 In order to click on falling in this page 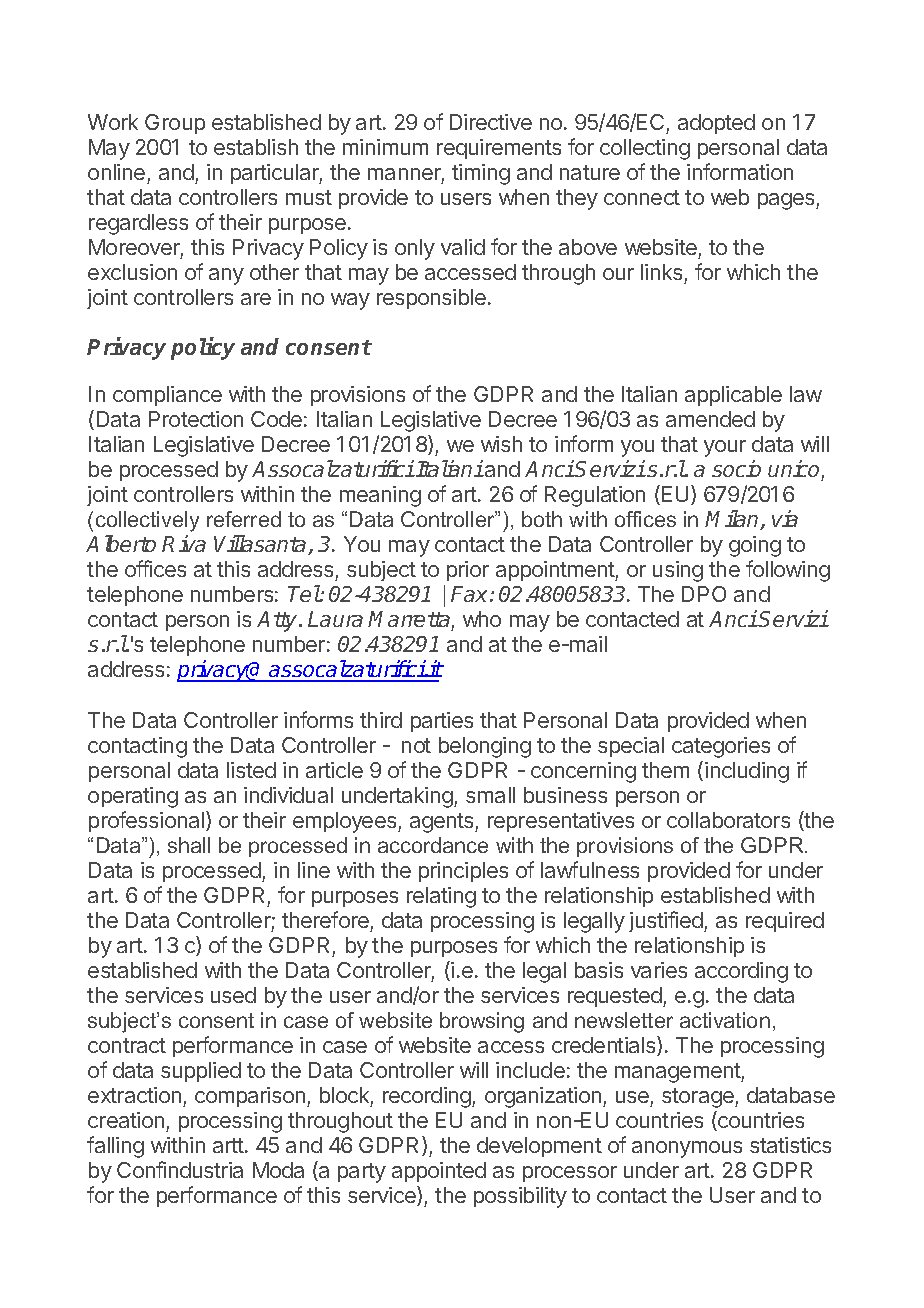, I will do `click(115, 1147)`.
